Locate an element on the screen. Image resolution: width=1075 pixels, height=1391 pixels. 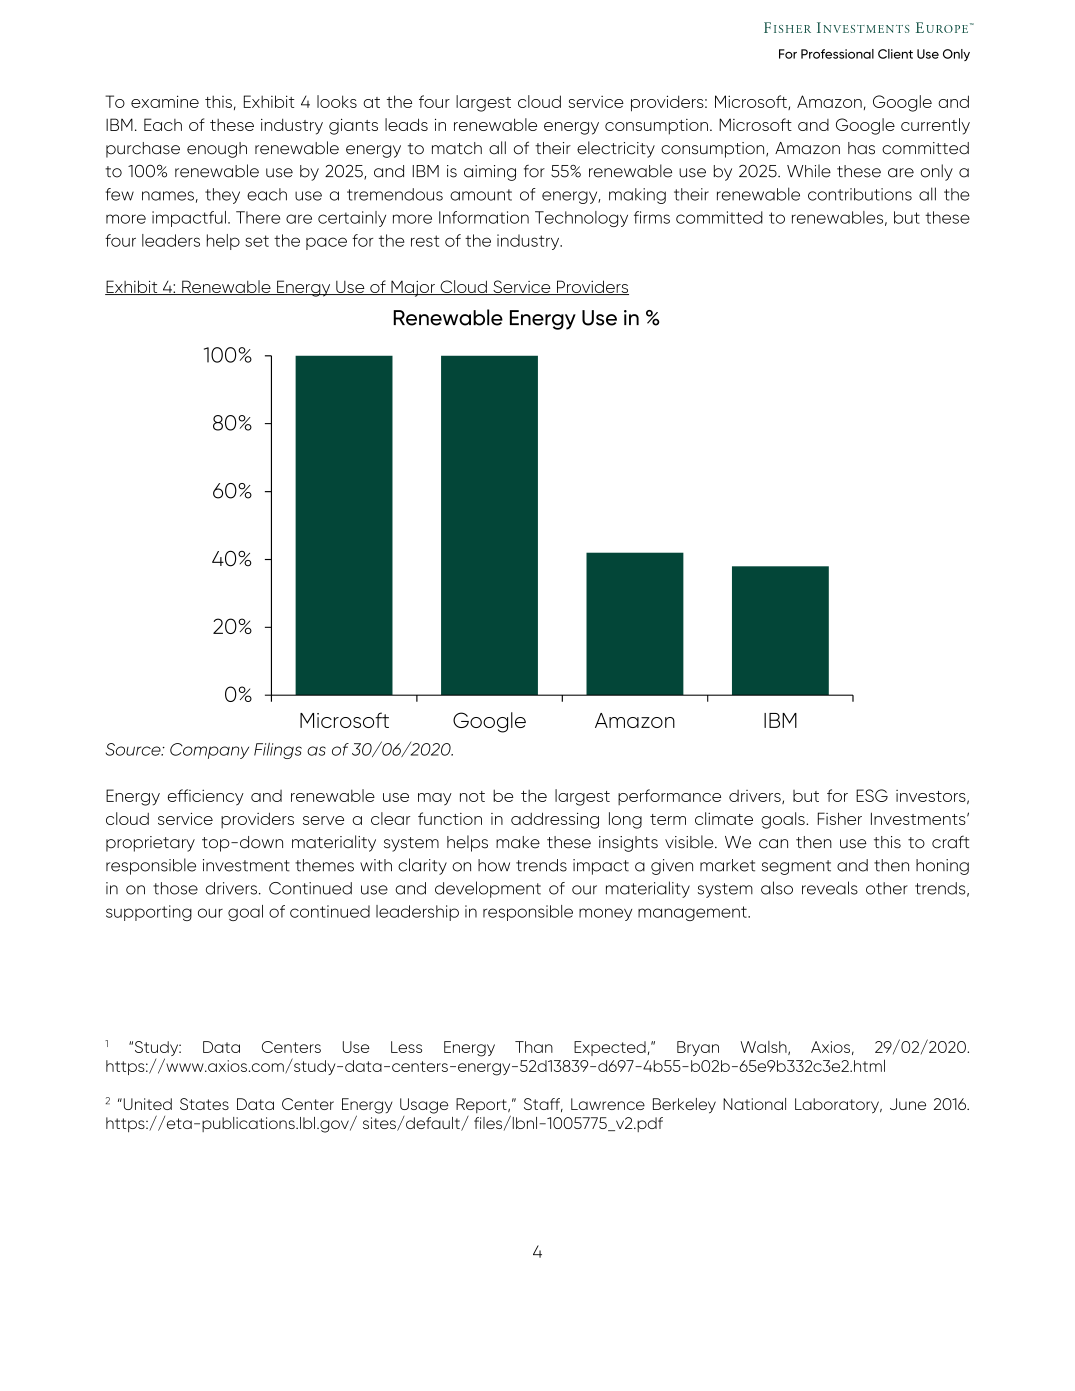
examine is located at coordinates (165, 101).
